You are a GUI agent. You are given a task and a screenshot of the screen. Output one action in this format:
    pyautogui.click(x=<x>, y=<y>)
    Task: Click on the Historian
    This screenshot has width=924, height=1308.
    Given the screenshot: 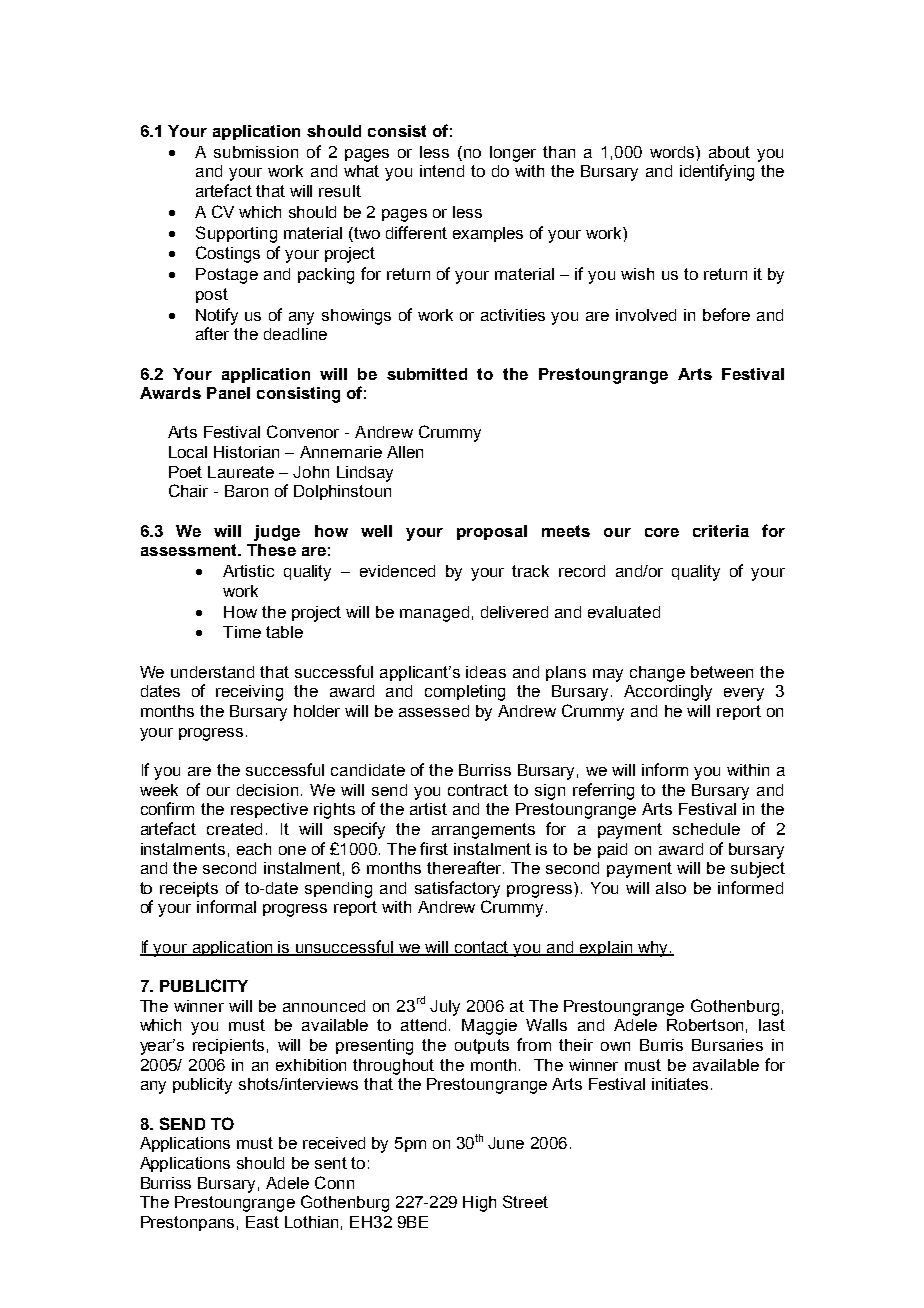 What is the action you would take?
    pyautogui.click(x=246, y=452)
